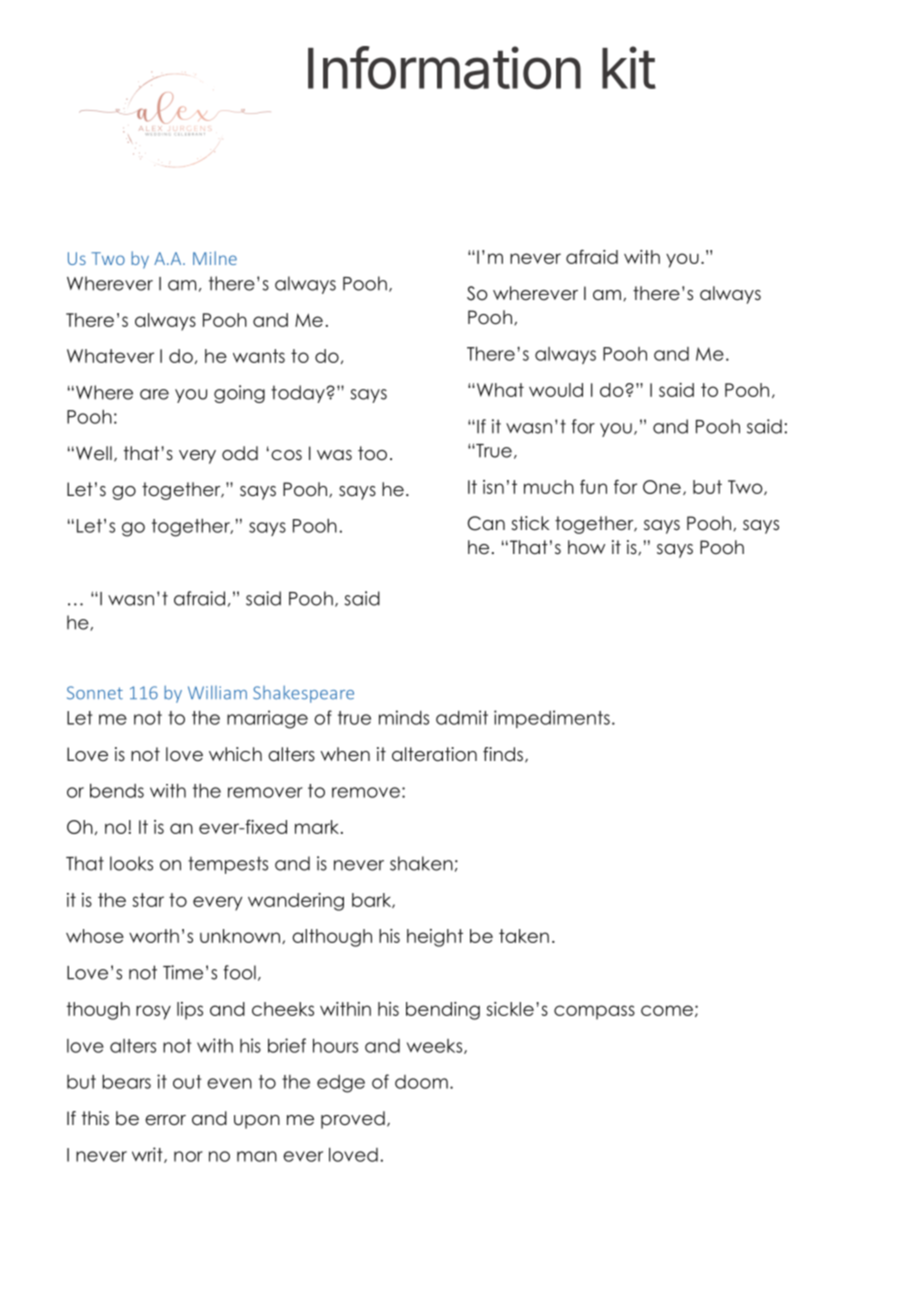  I want to click on Information, so click(444, 67).
